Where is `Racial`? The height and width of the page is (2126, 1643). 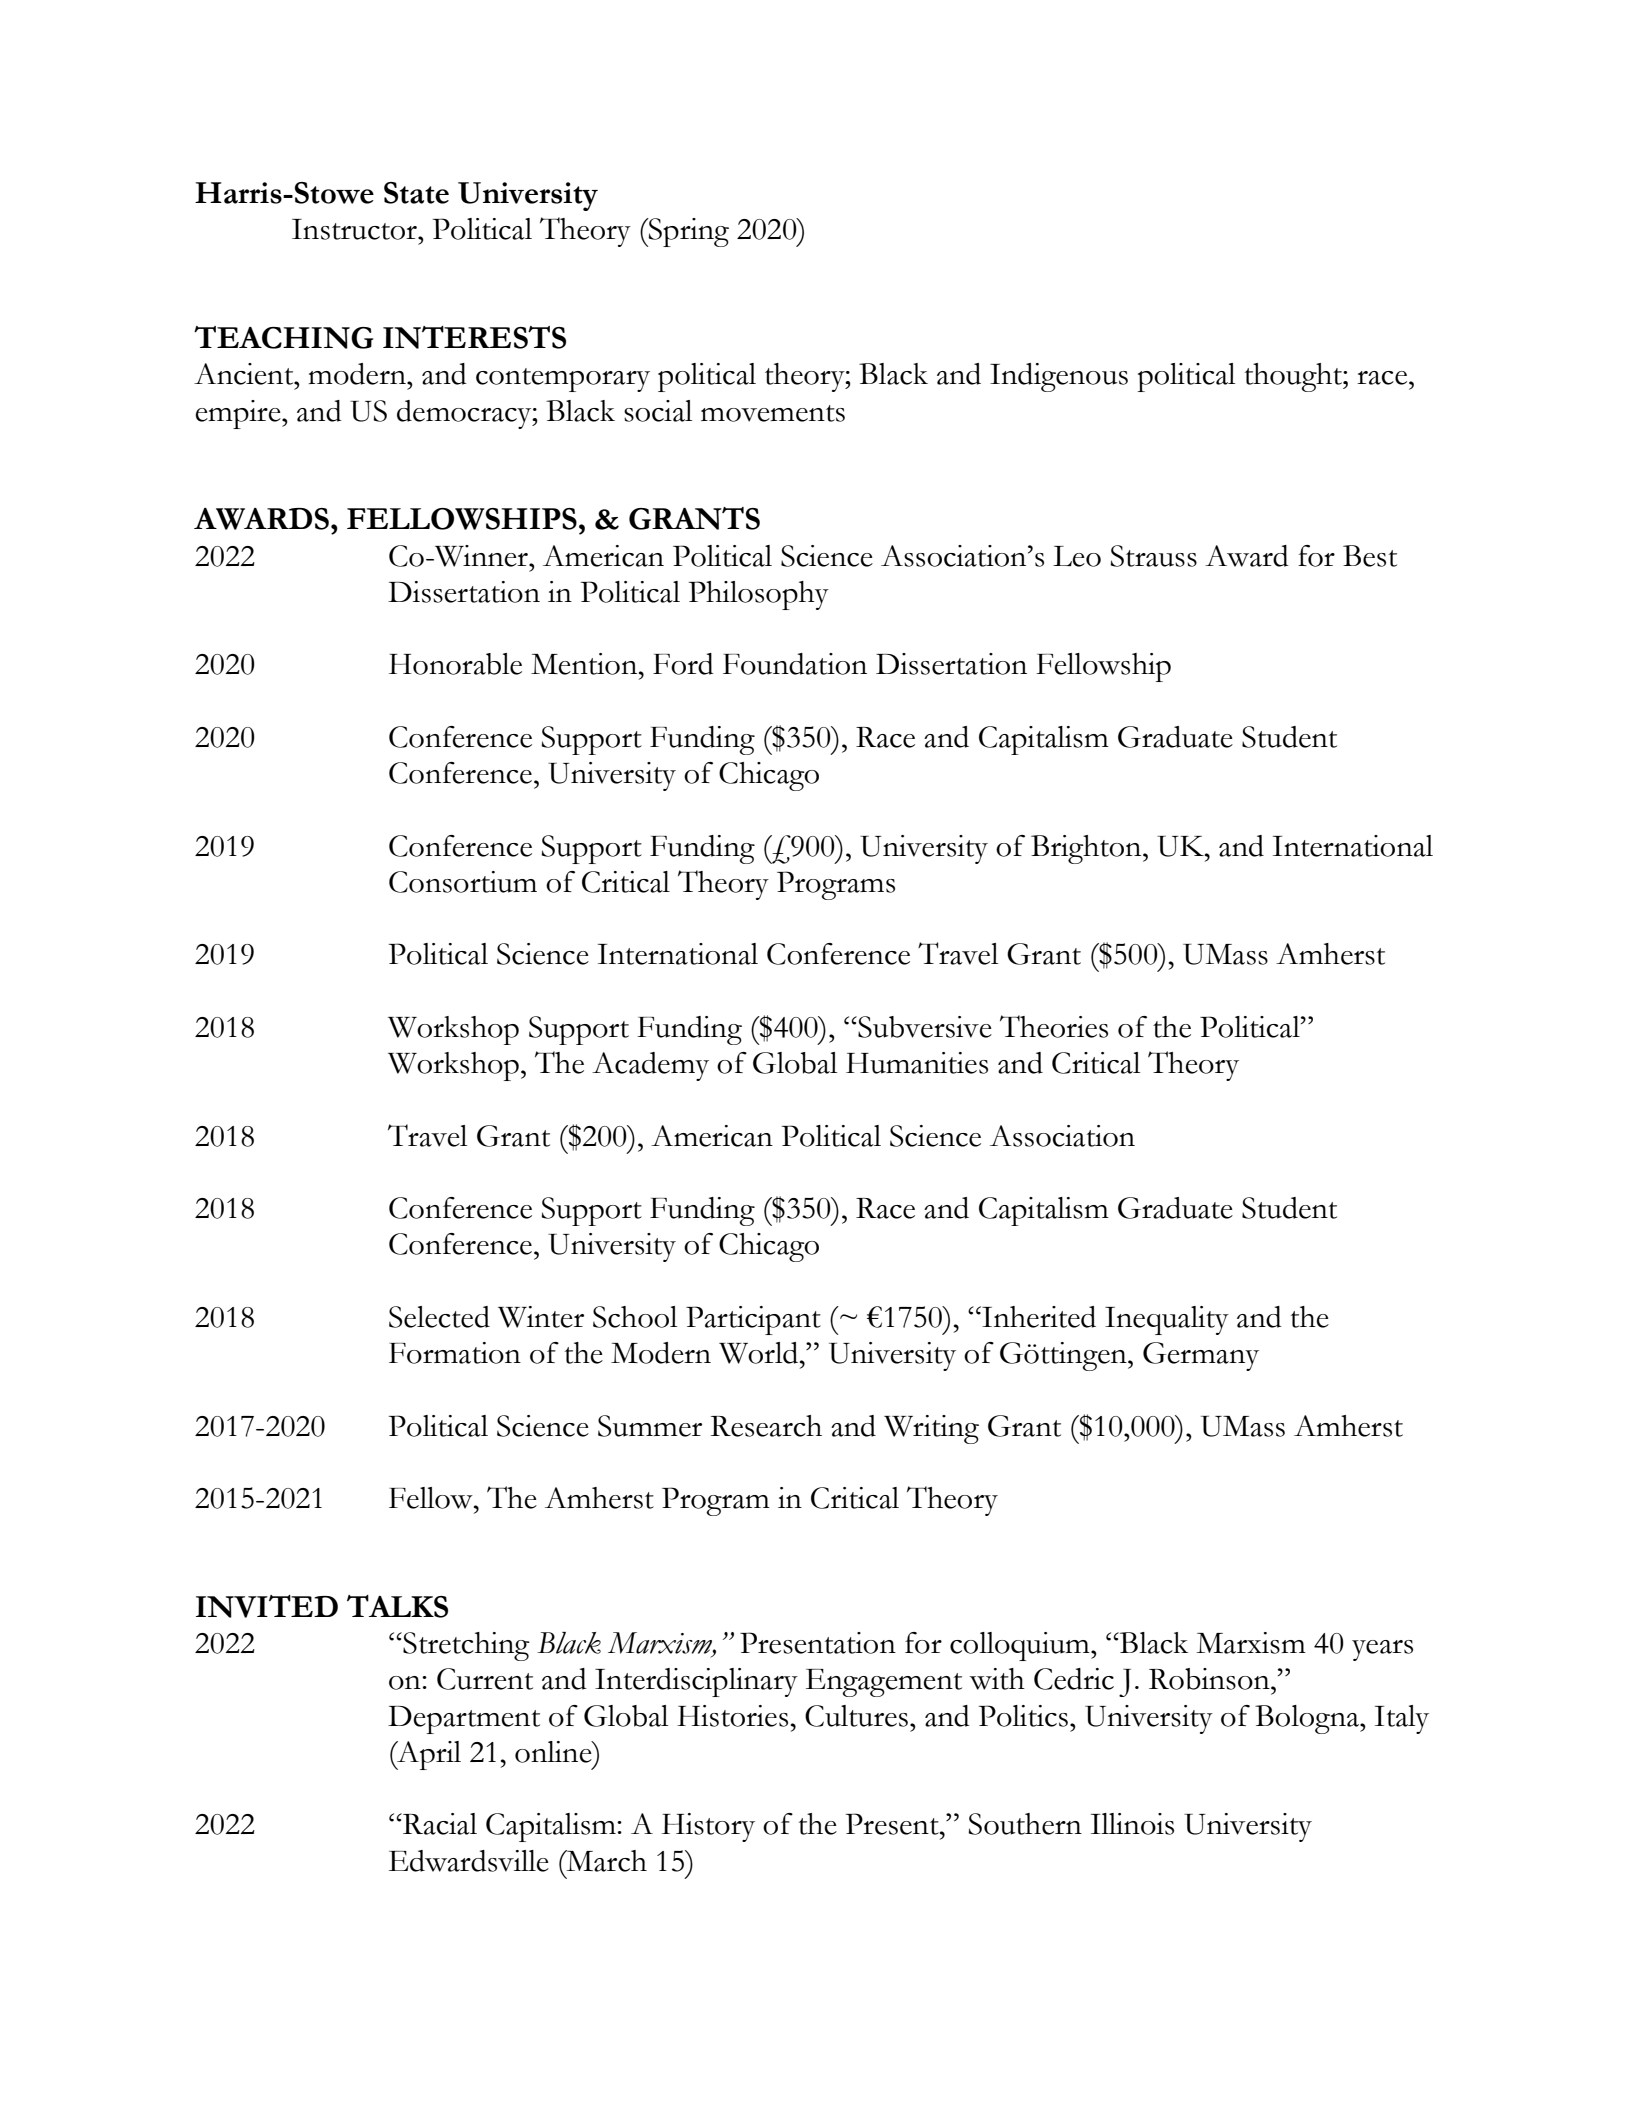 Racial is located at coordinates (439, 1824).
